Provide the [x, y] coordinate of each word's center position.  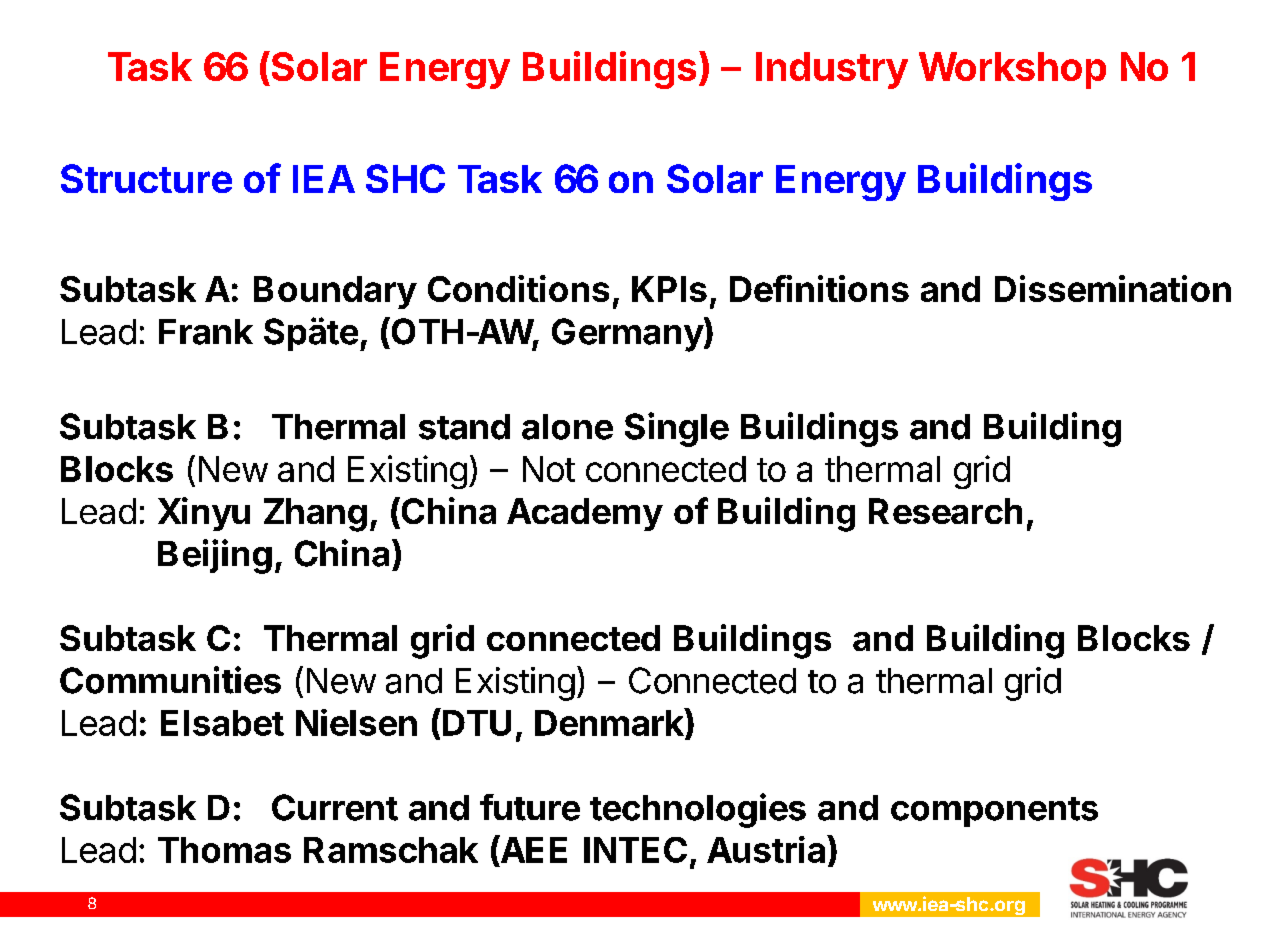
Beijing [215, 556]
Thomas [224, 850]
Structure [146, 178]
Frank [206, 332]
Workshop [1012, 70]
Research [945, 511]
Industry [832, 70]
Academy [585, 514]
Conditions [518, 288]
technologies [698, 810]
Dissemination [1113, 288]
